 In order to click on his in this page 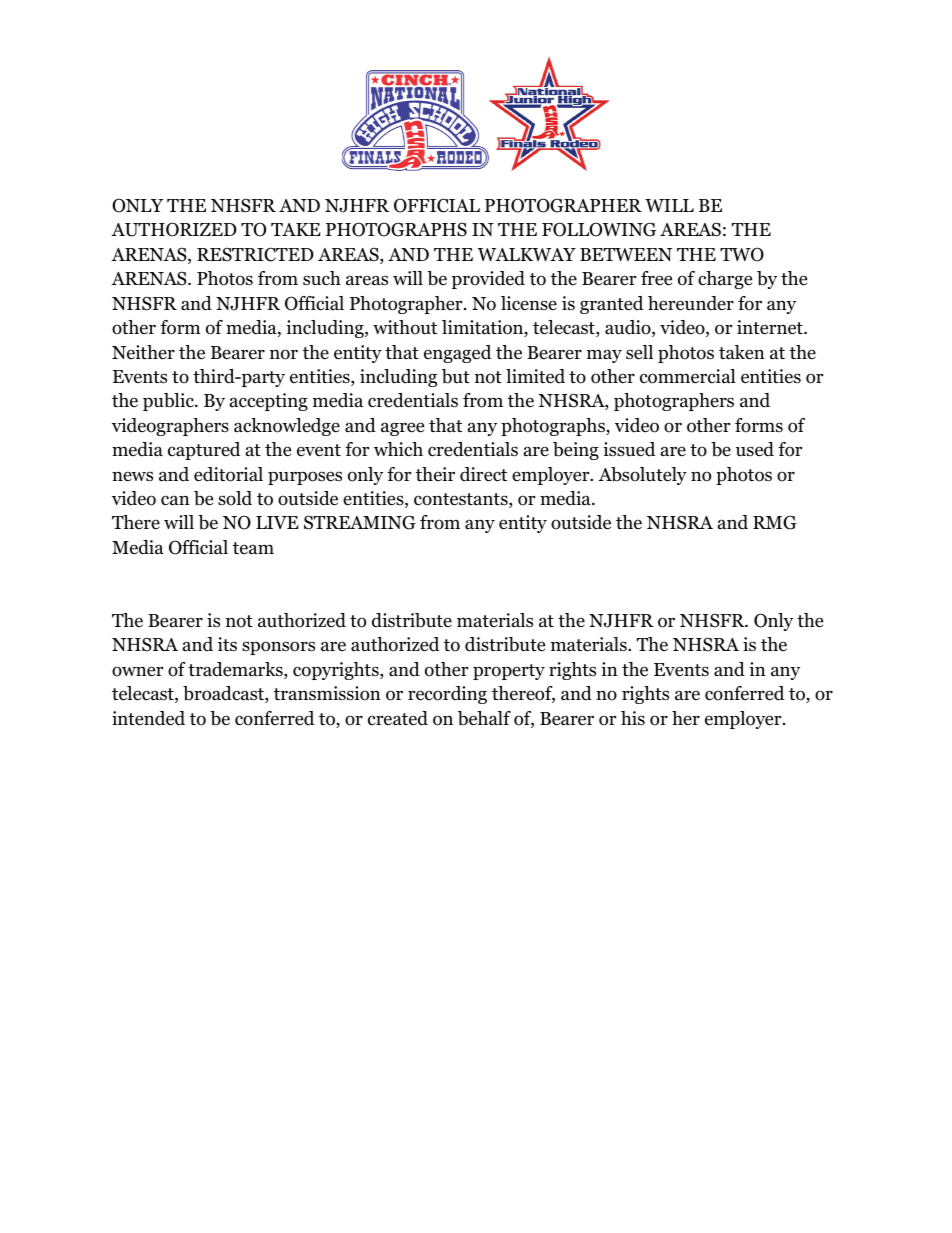, I will do `click(633, 718)`.
